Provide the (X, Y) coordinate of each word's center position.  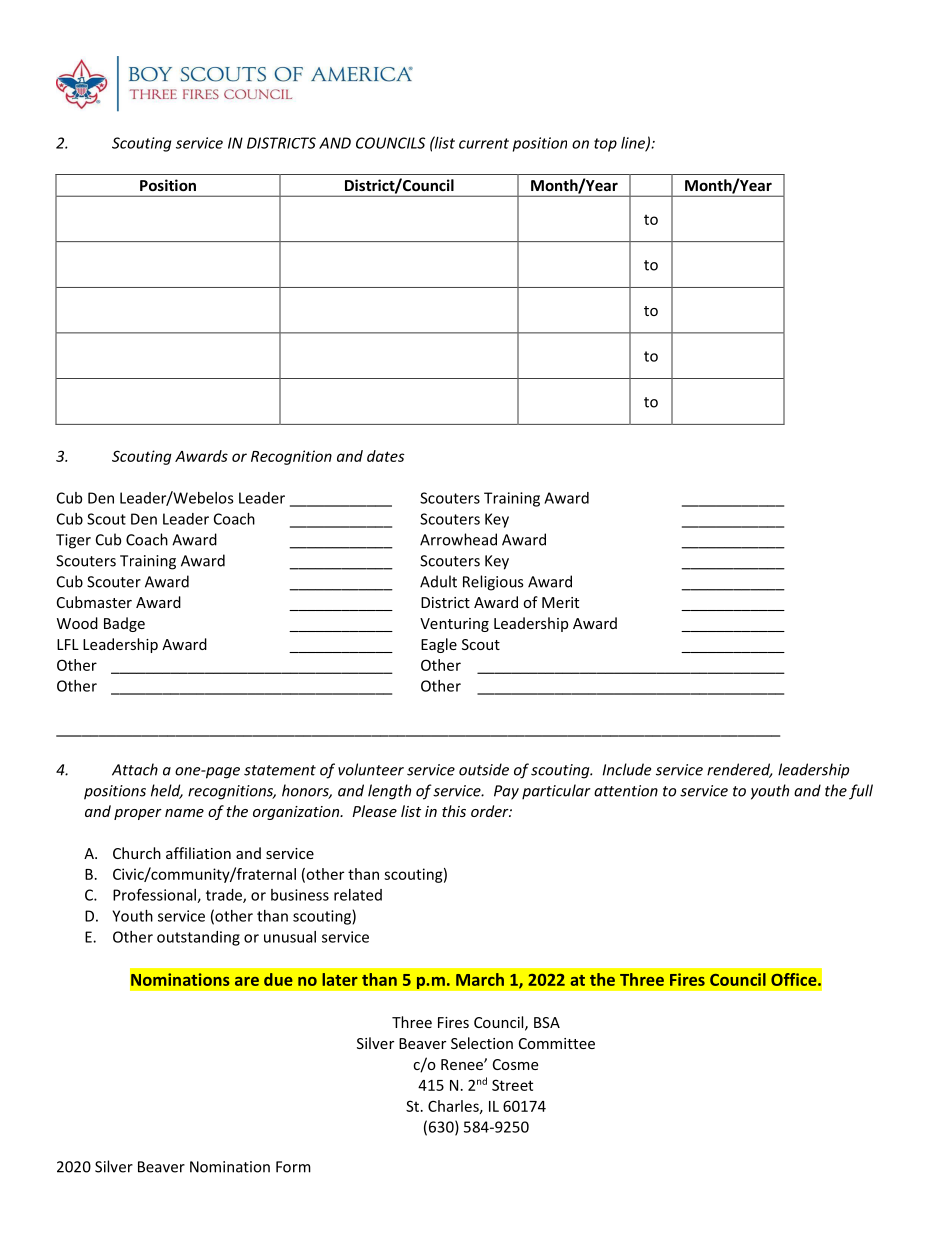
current (484, 143)
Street (512, 1085)
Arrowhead (458, 539)
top (605, 145)
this (454, 811)
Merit (560, 602)
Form (293, 1167)
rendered (739, 770)
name (184, 813)
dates (386, 456)
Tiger (73, 541)
